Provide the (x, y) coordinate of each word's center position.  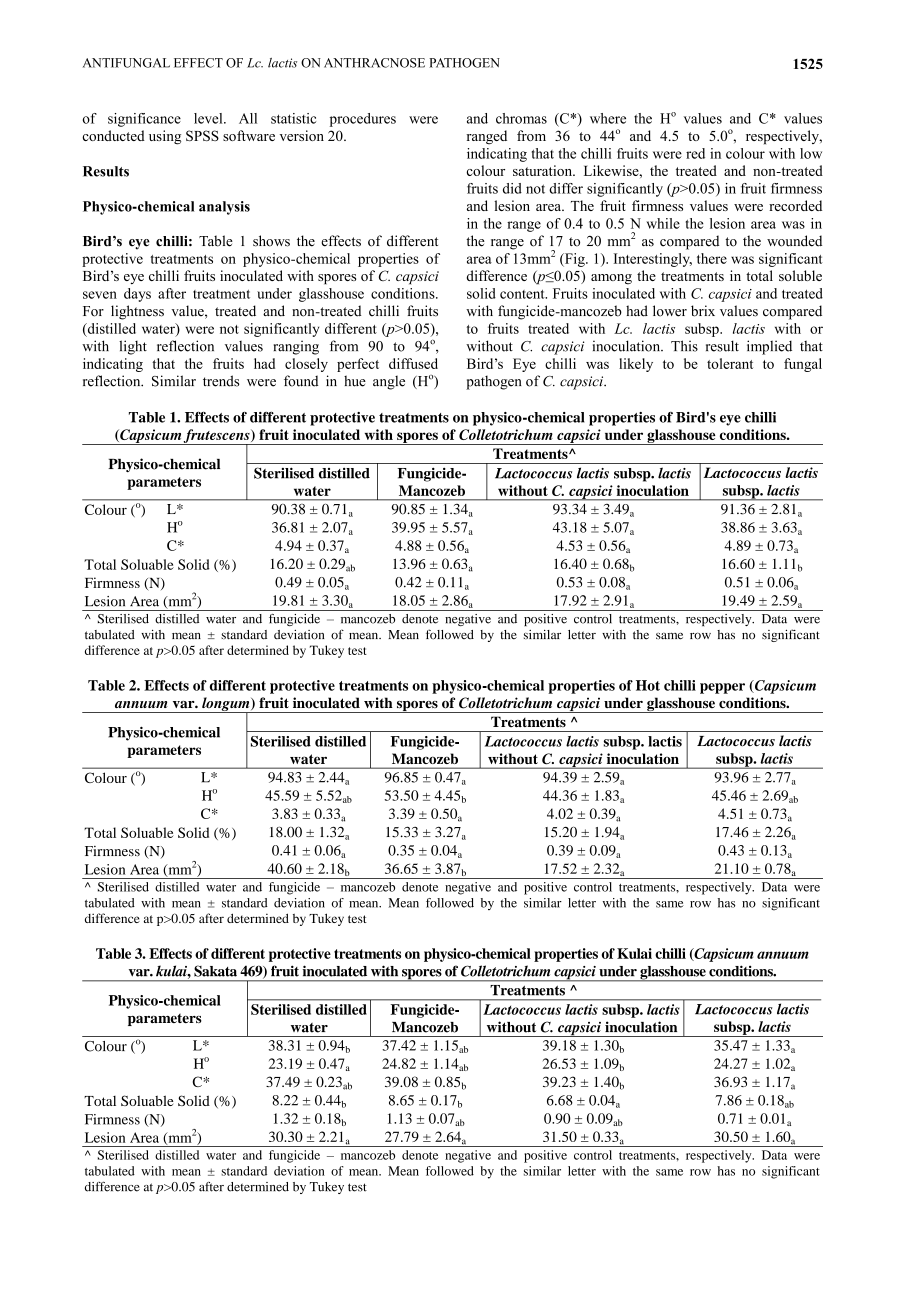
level (209, 118)
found (301, 381)
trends (221, 381)
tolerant (730, 363)
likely (636, 365)
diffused (413, 363)
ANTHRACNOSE (374, 63)
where (608, 118)
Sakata (215, 971)
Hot (648, 685)
